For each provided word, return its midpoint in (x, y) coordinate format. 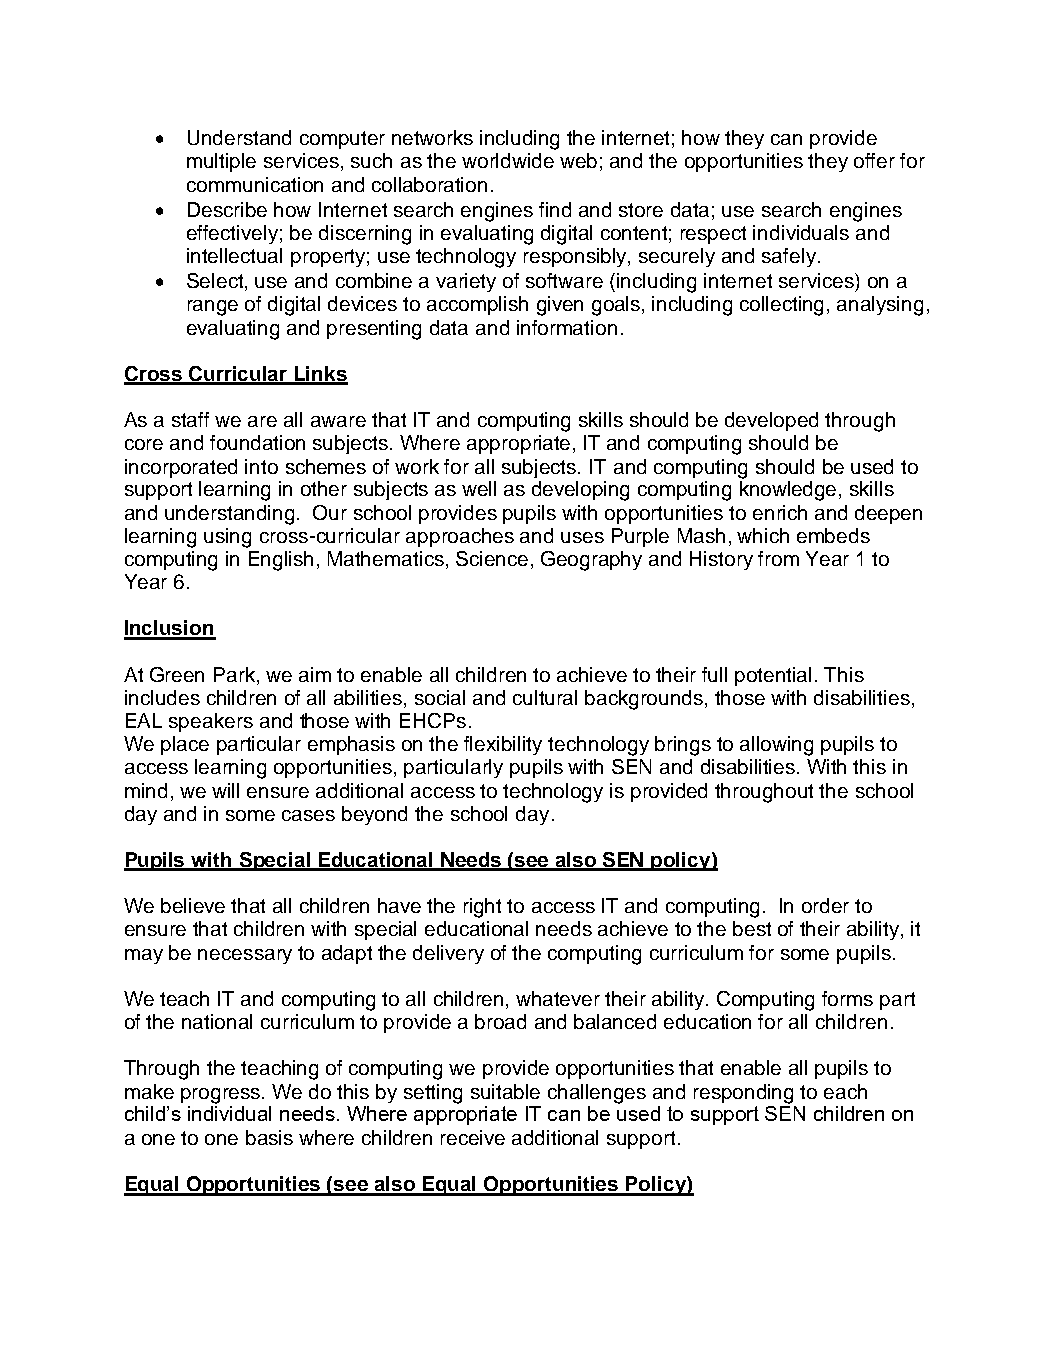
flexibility (503, 745)
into (261, 466)
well (479, 488)
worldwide (508, 160)
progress (222, 1096)
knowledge (788, 491)
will (225, 790)
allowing (776, 746)
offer (874, 160)
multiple (221, 162)
